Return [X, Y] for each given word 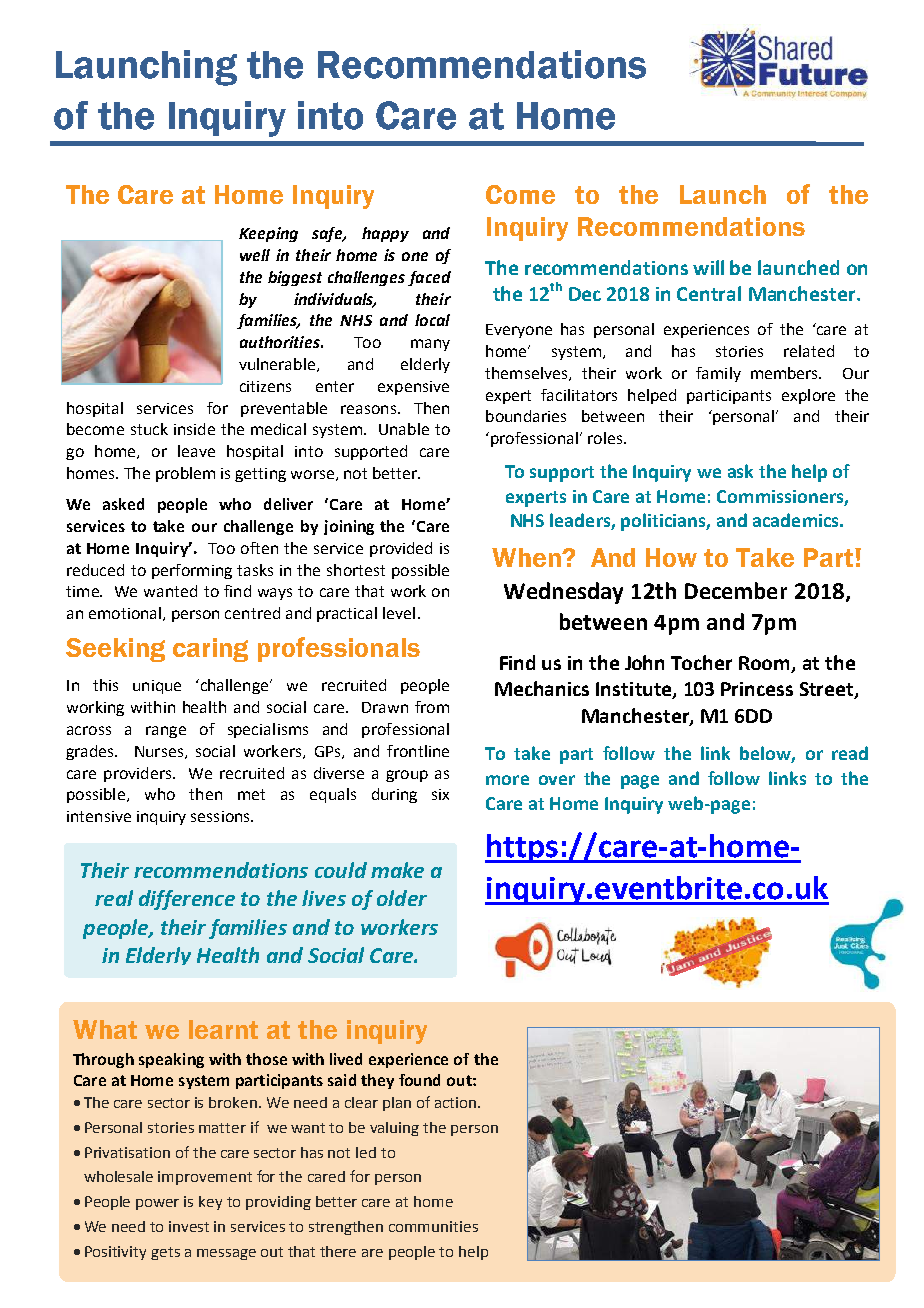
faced [429, 278]
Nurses [159, 751]
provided [401, 549]
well [255, 255]
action [457, 1102]
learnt [223, 1029]
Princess [757, 689]
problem [185, 474]
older [402, 898]
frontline [418, 751]
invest [189, 1226]
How [671, 557]
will [708, 267]
